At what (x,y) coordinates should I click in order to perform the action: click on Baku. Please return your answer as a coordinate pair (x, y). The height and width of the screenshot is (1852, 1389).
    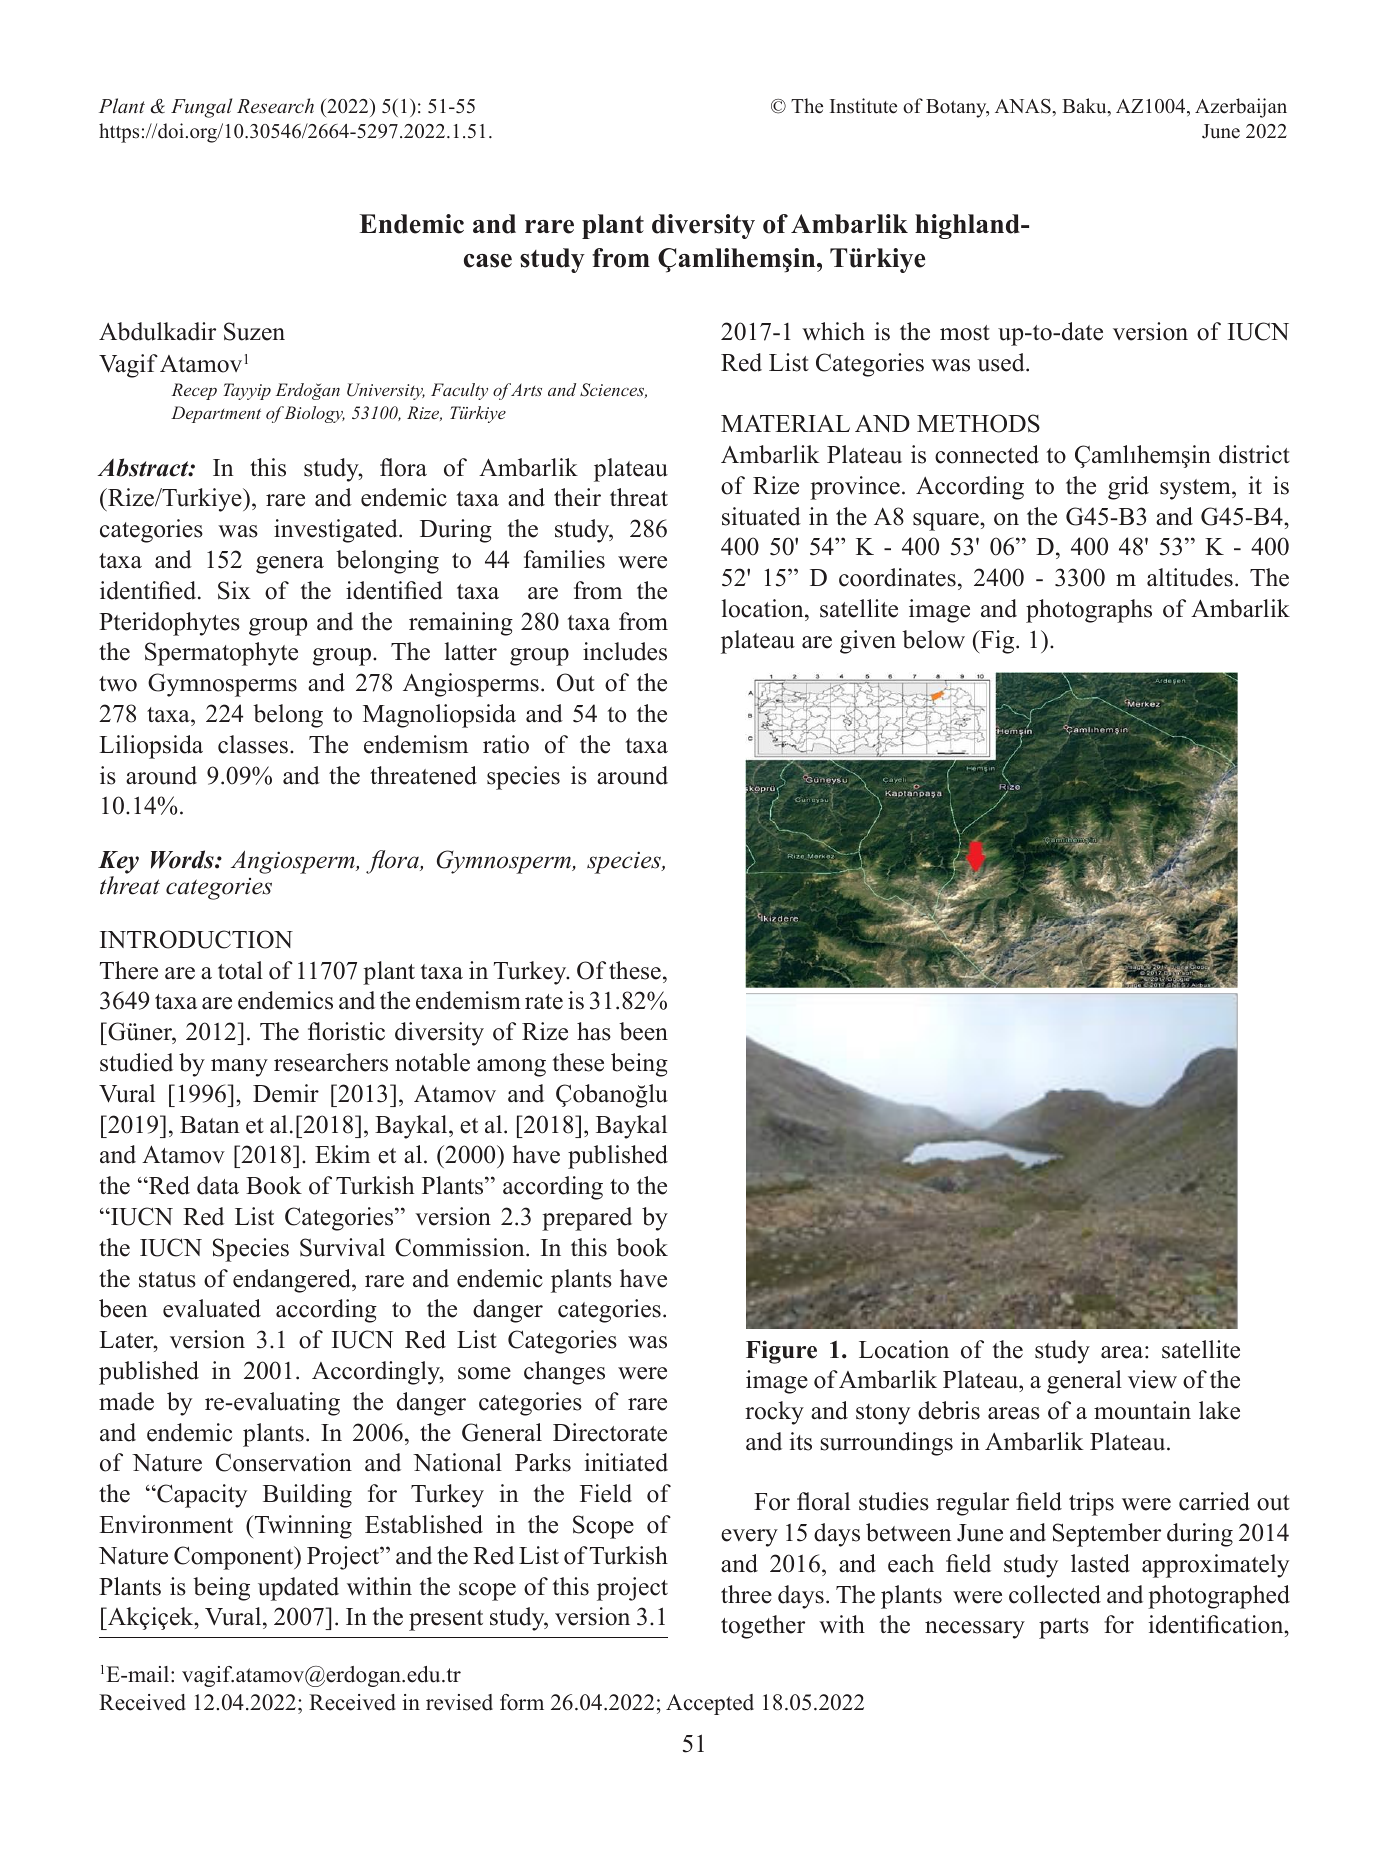
    Looking at the image, I should click on (1085, 107).
